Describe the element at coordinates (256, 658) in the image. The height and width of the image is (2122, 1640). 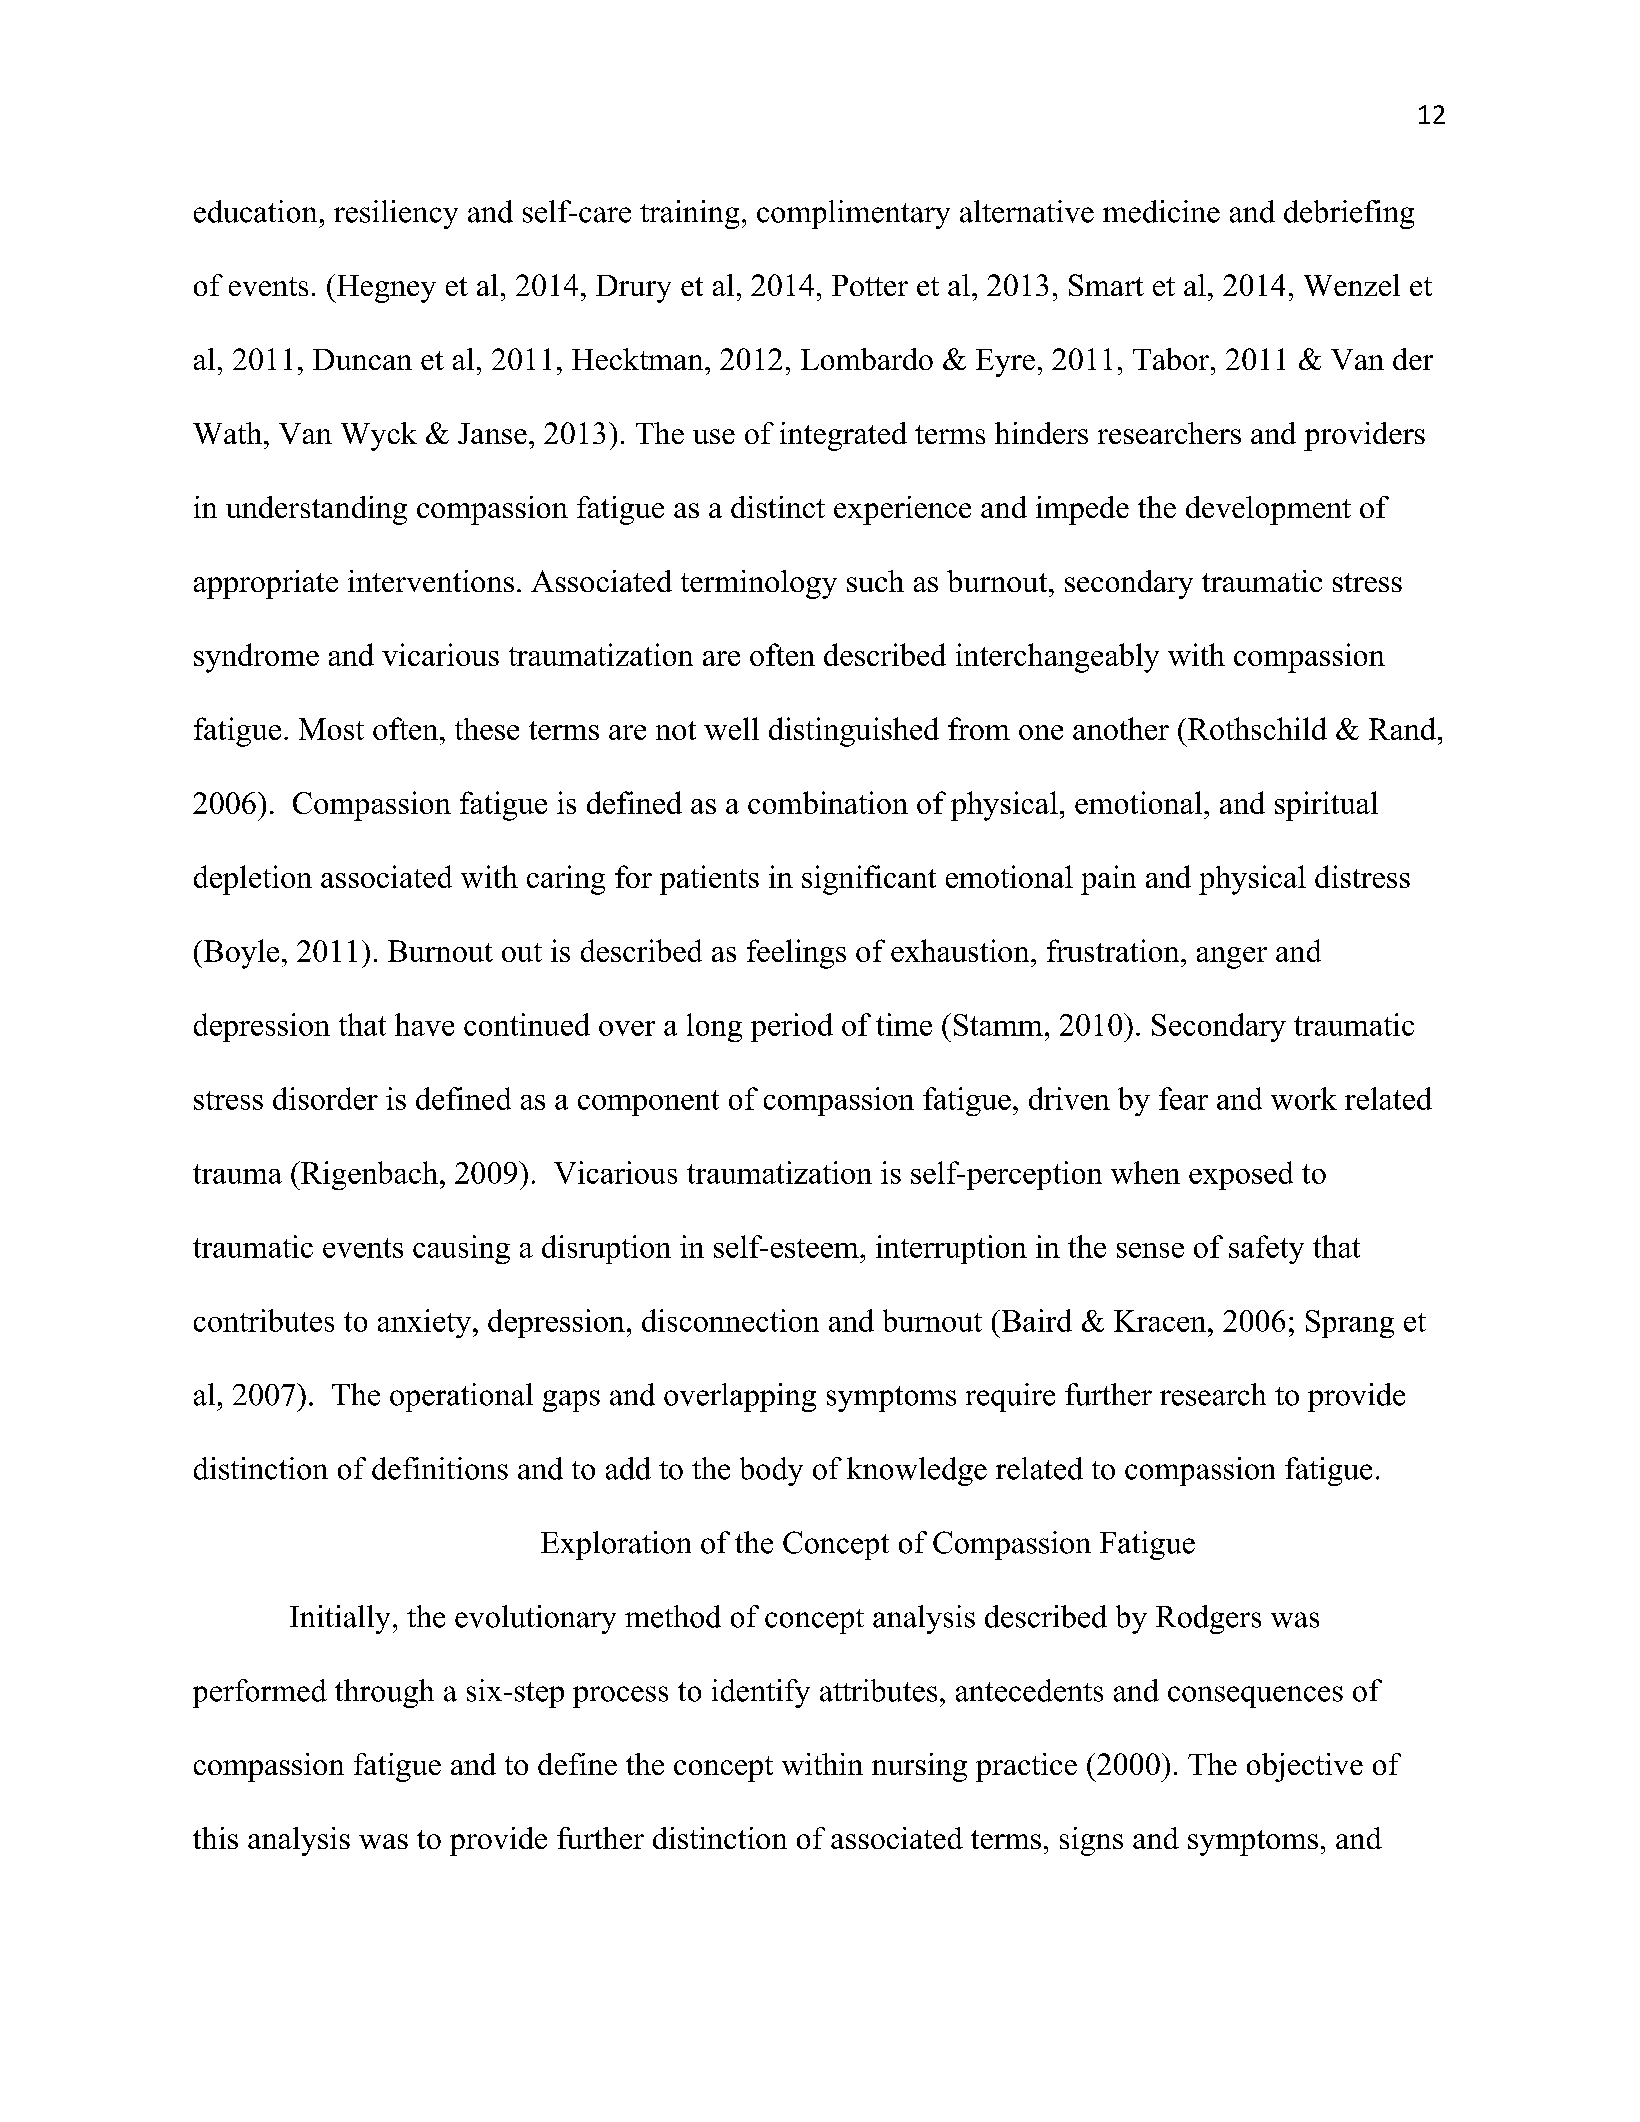
I see `syndrome` at that location.
